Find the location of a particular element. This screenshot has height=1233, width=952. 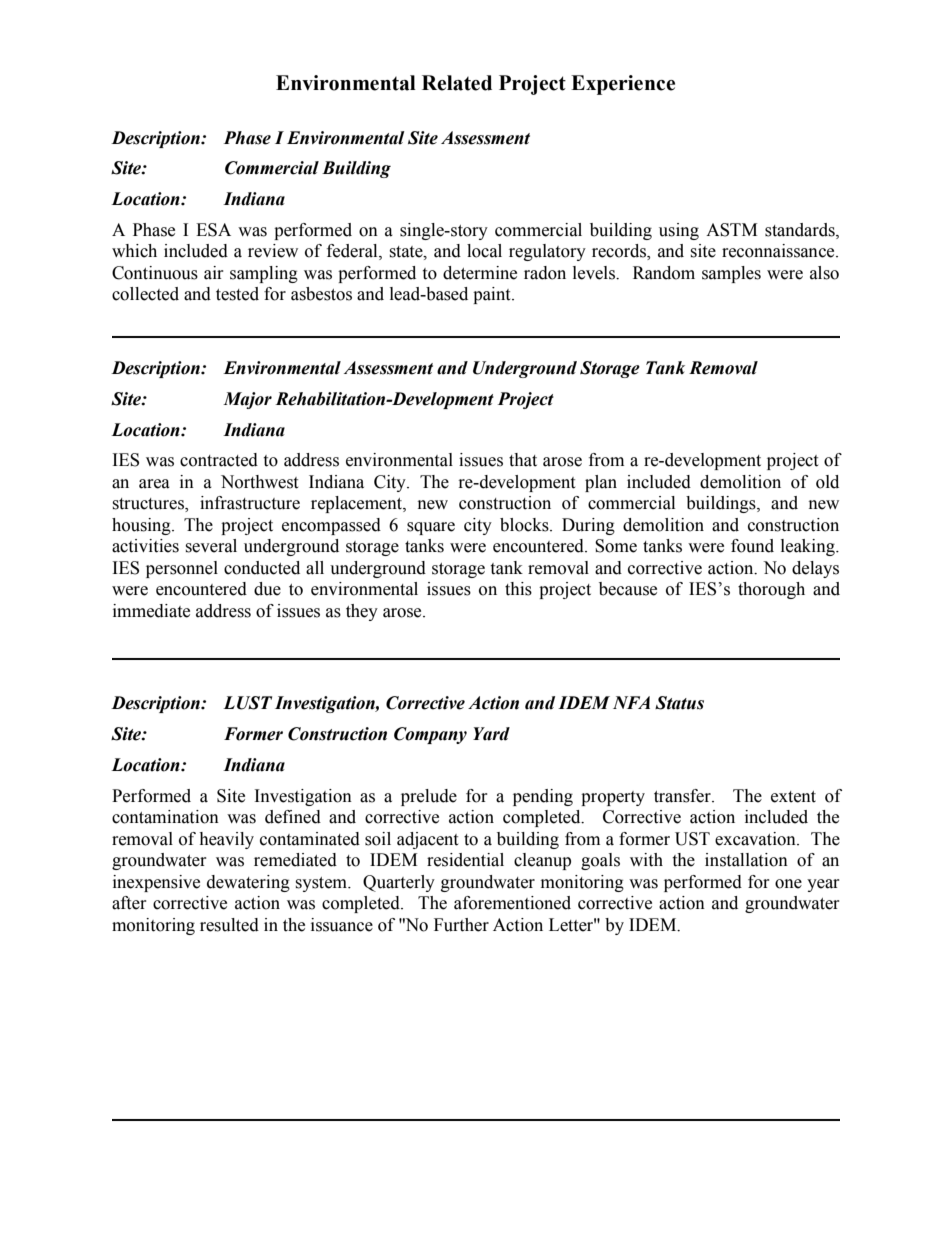

infrastructure is located at coordinates (250, 503).
